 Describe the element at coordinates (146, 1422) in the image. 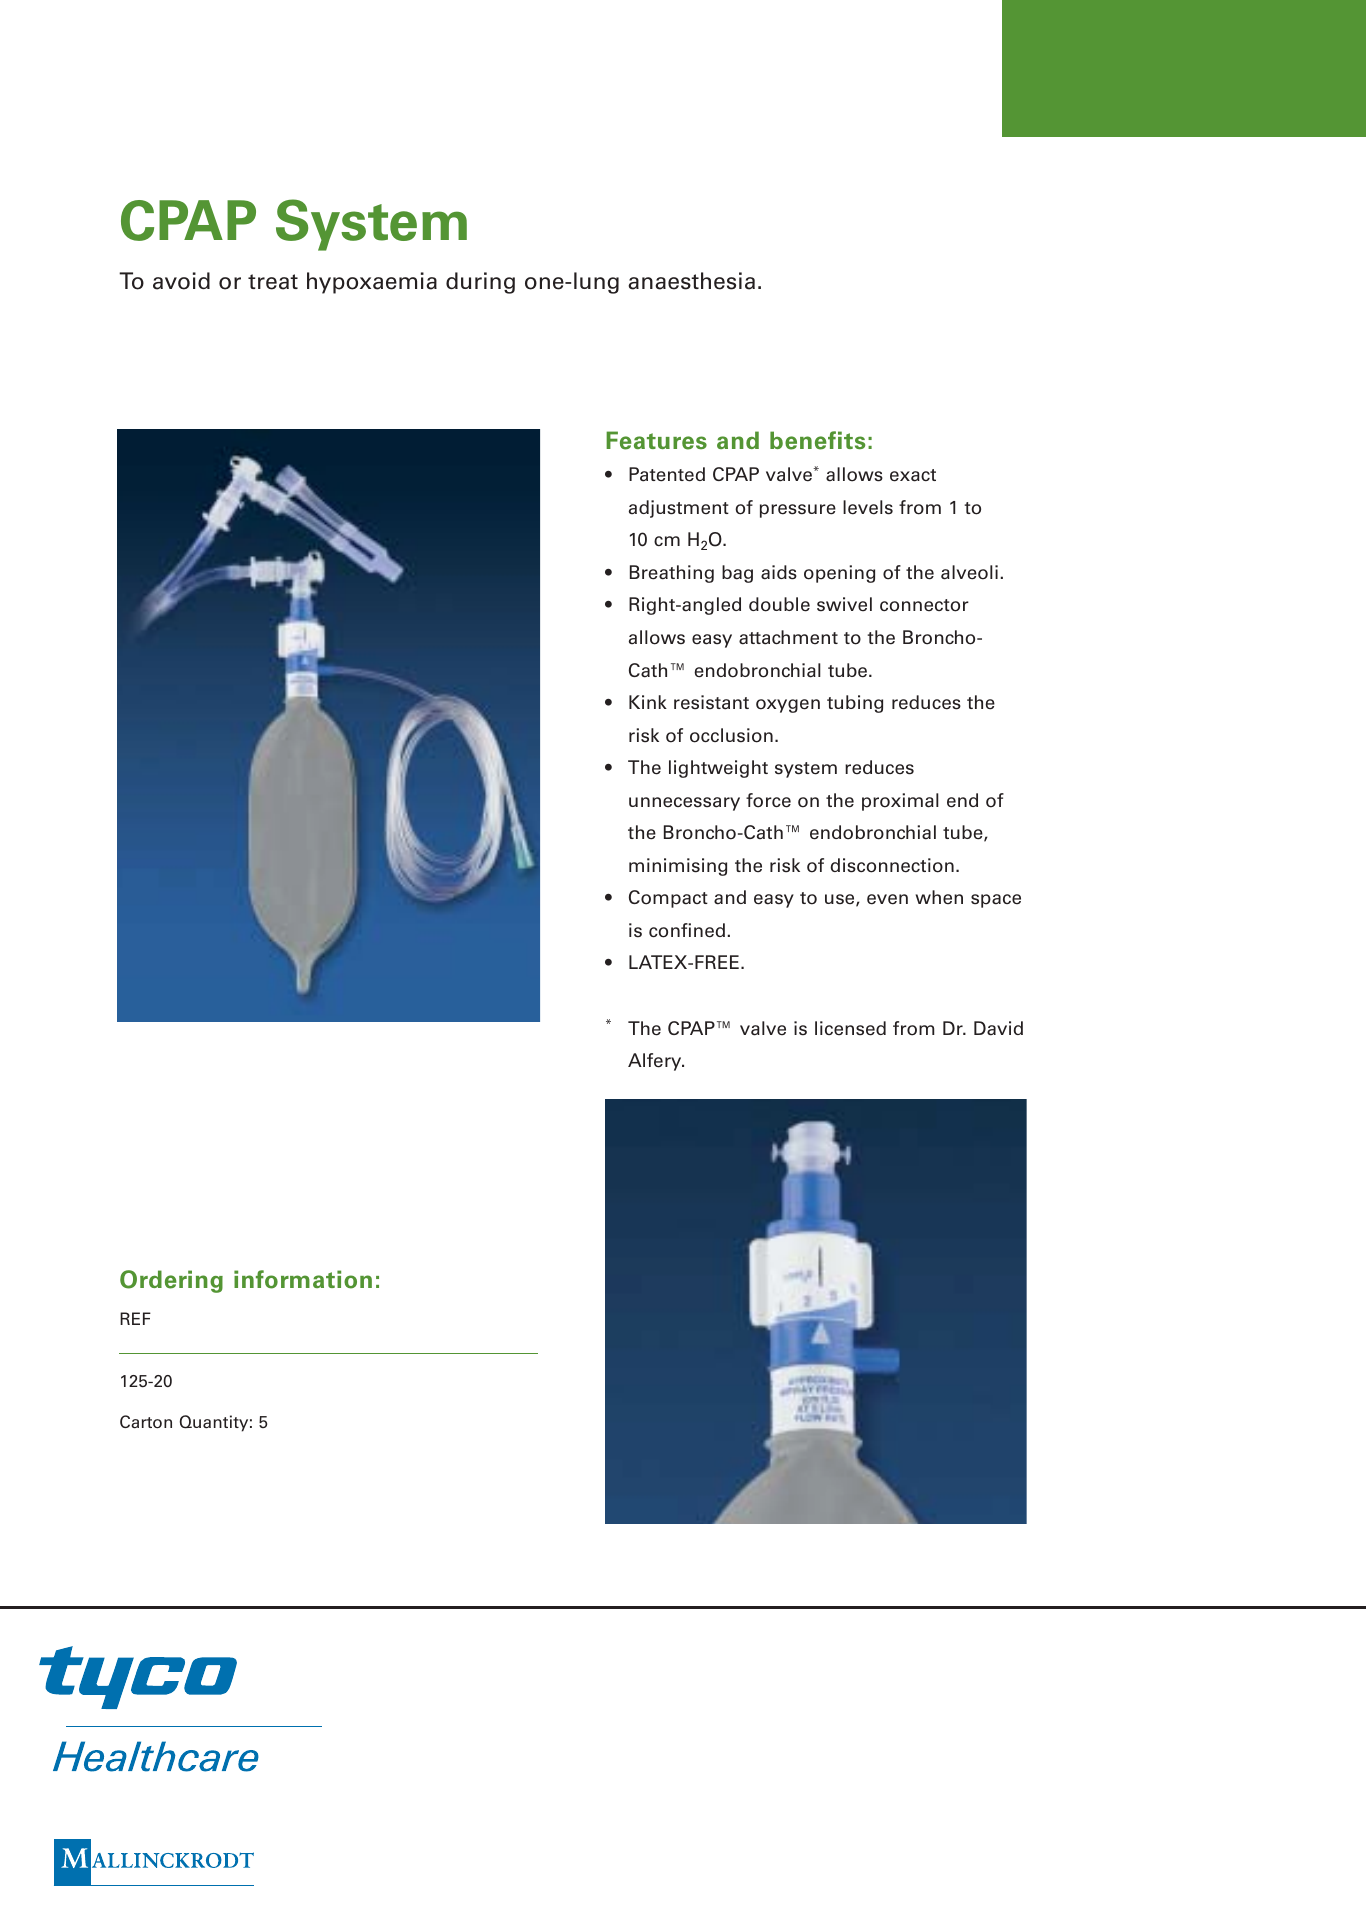

I see `Carton` at that location.
